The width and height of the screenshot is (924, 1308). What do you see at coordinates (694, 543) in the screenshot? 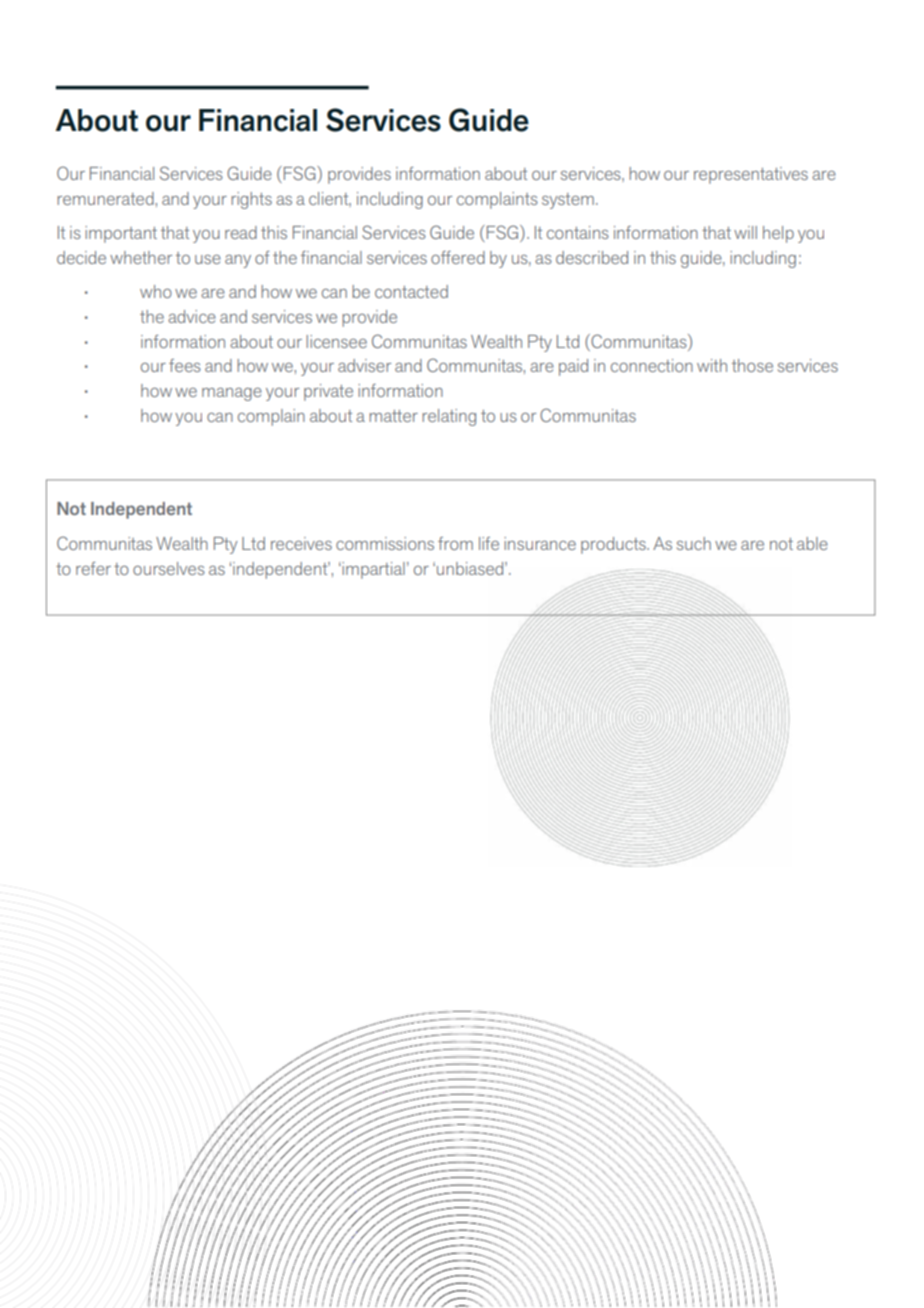
I see `such` at bounding box center [694, 543].
